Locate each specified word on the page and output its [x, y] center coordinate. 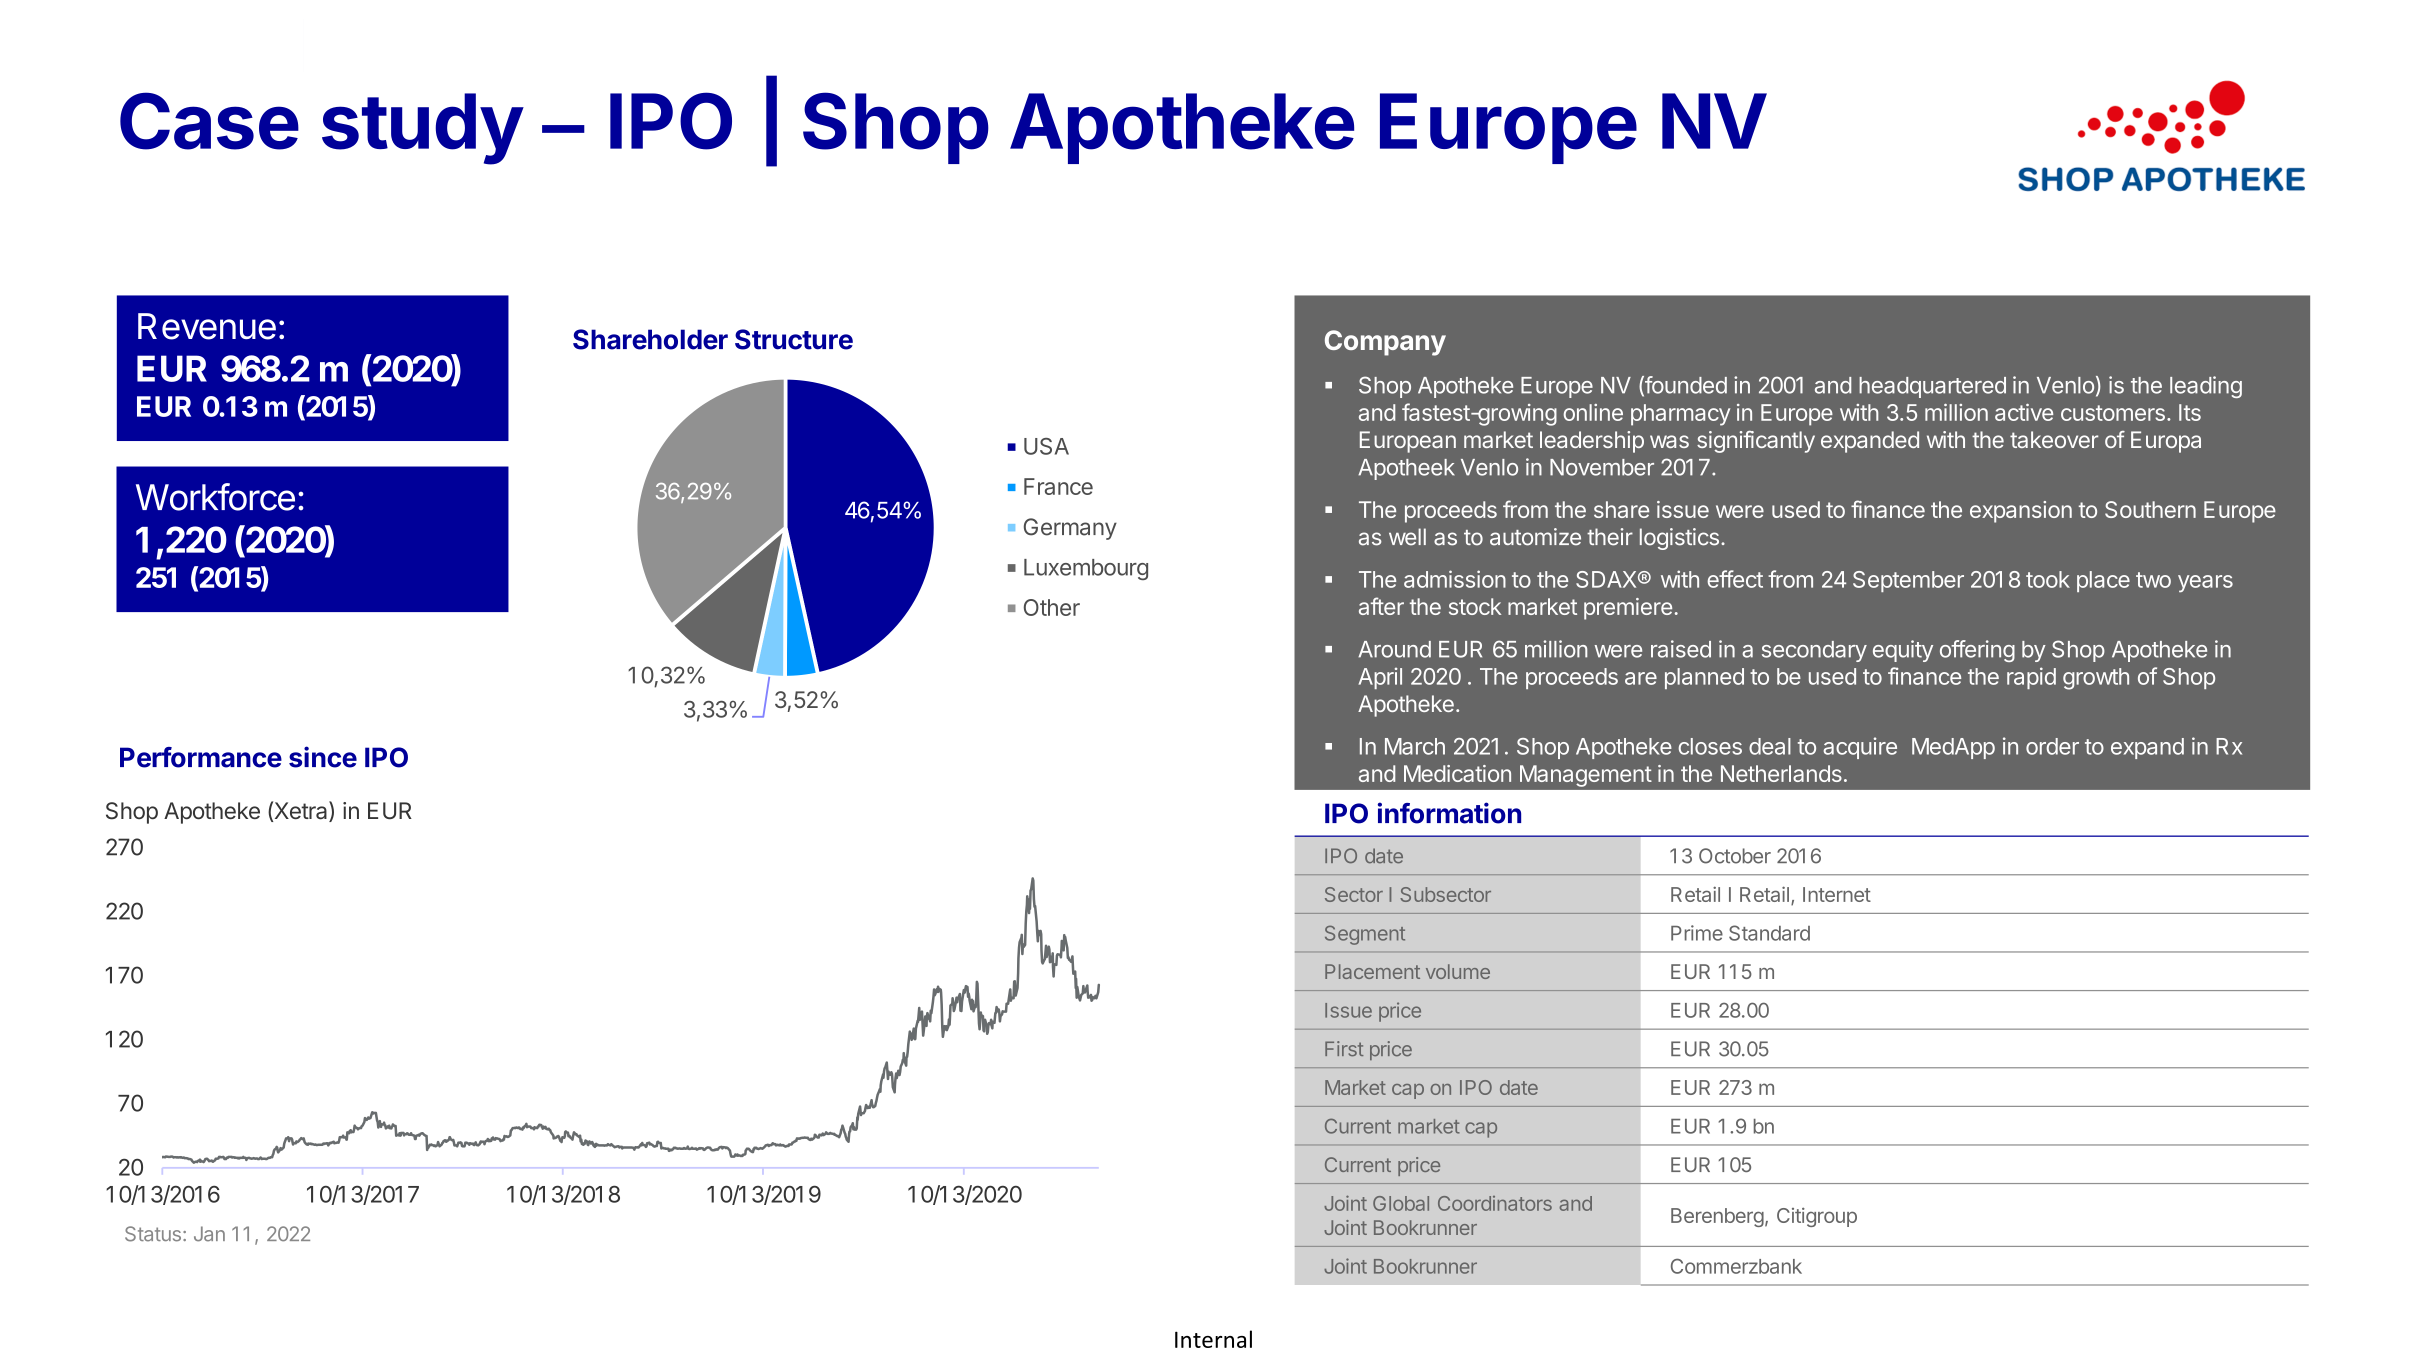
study [422, 129]
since [323, 757]
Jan [209, 1234]
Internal [1213, 1339]
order [2052, 746]
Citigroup [1817, 1217]
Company [1385, 343]
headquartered [1932, 387]
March [1415, 746]
